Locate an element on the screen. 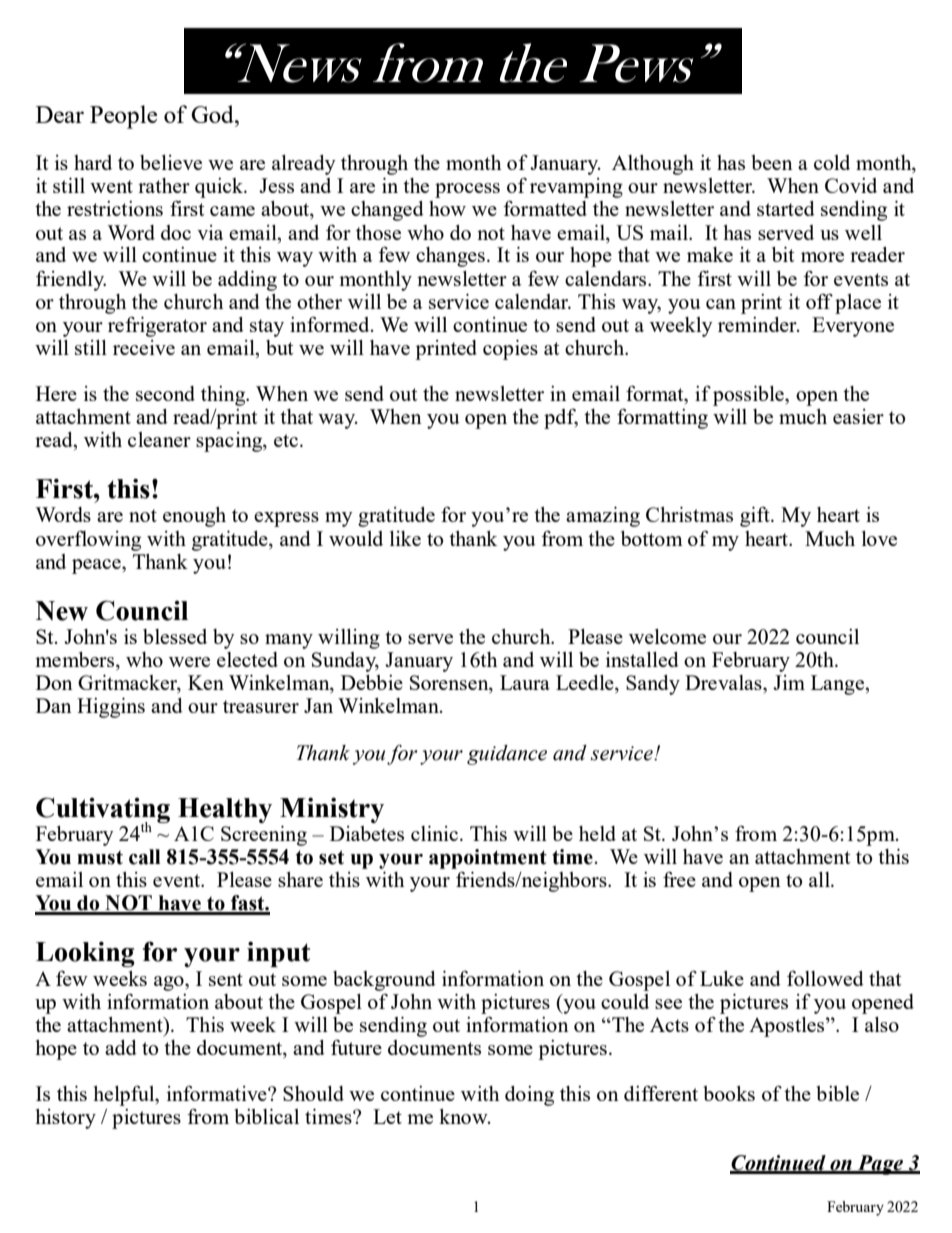 This screenshot has width=952, height=1233. cleaner is located at coordinates (159, 439).
